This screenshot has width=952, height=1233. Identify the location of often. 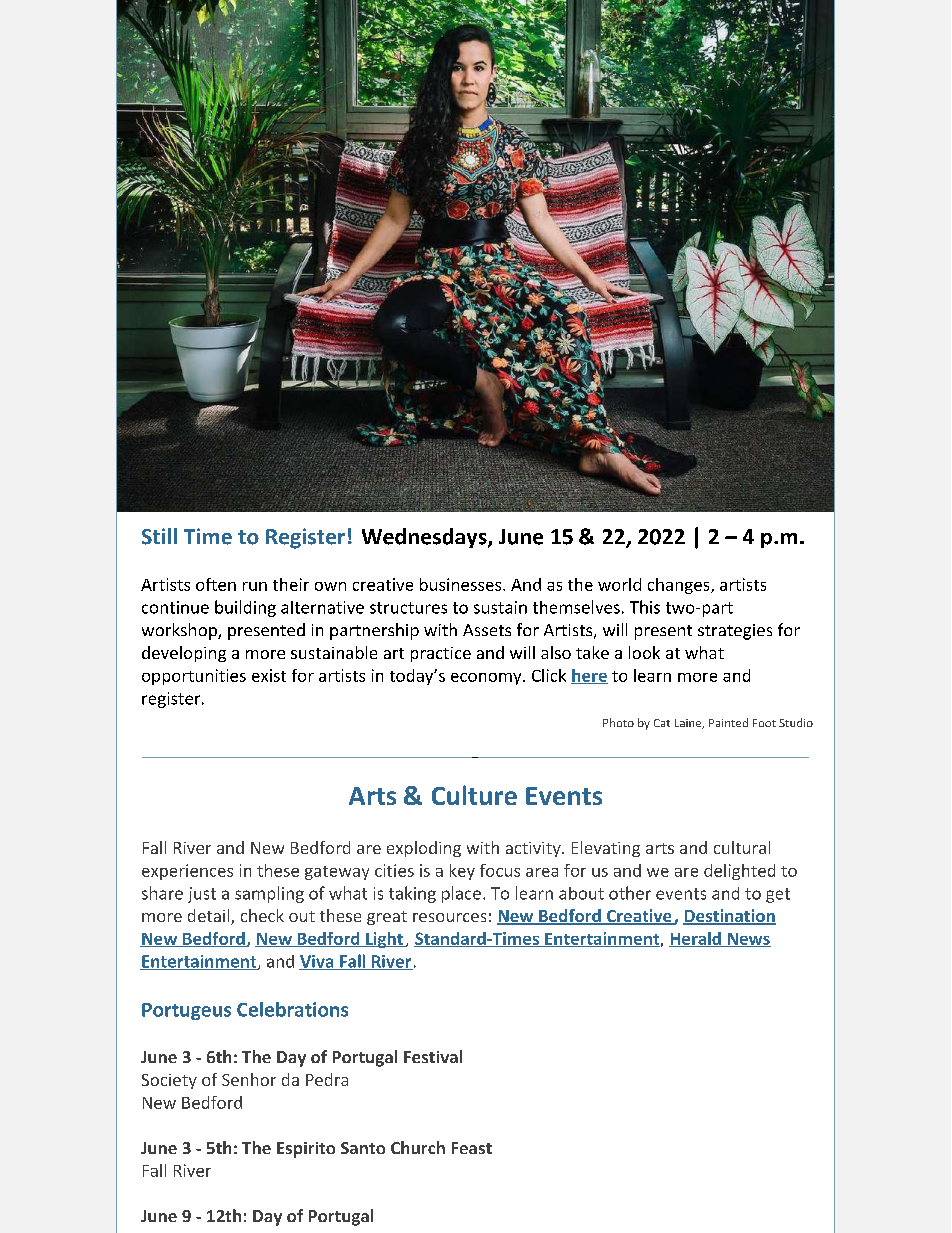
(216, 584).
